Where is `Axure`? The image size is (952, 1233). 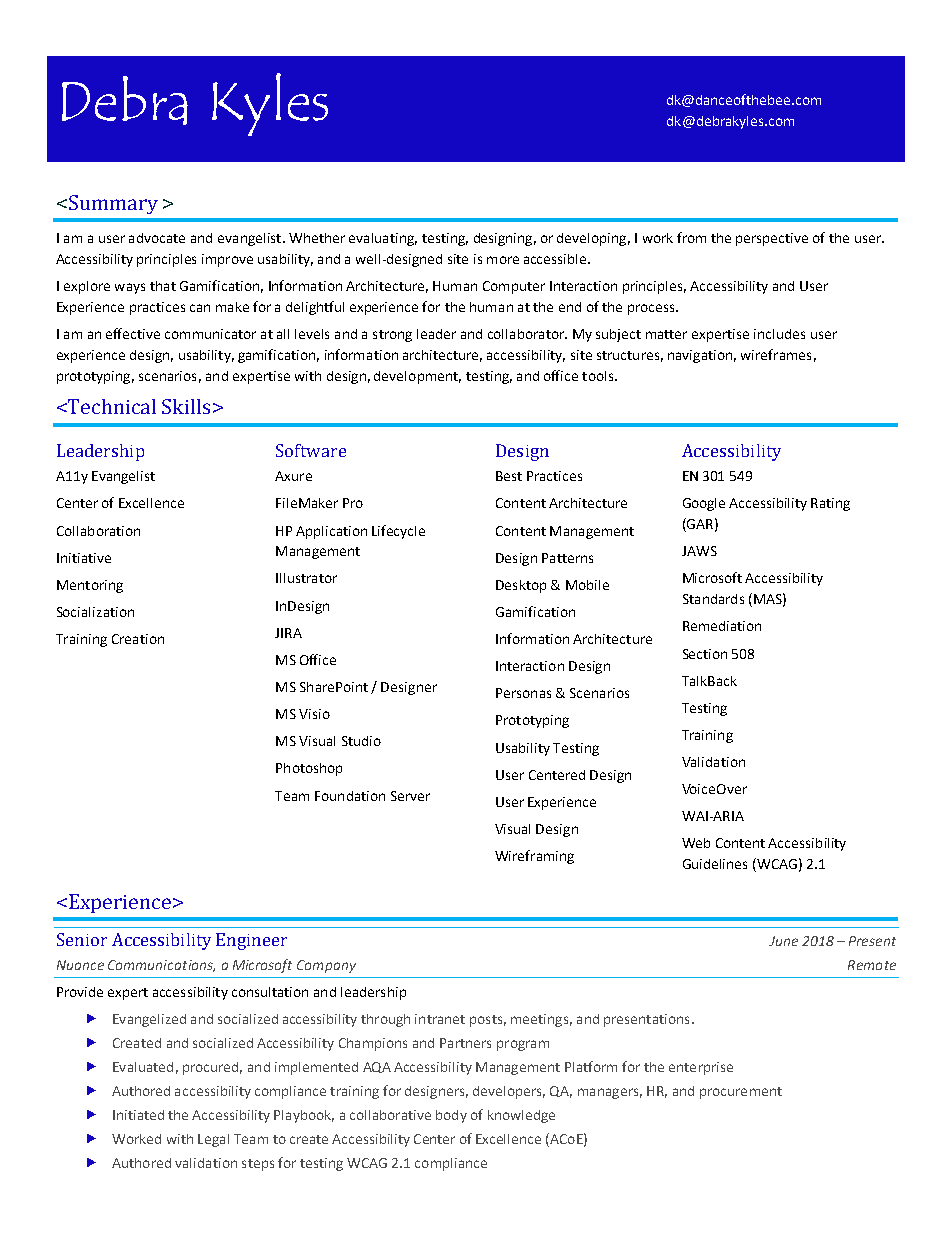
Axure is located at coordinates (293, 476).
